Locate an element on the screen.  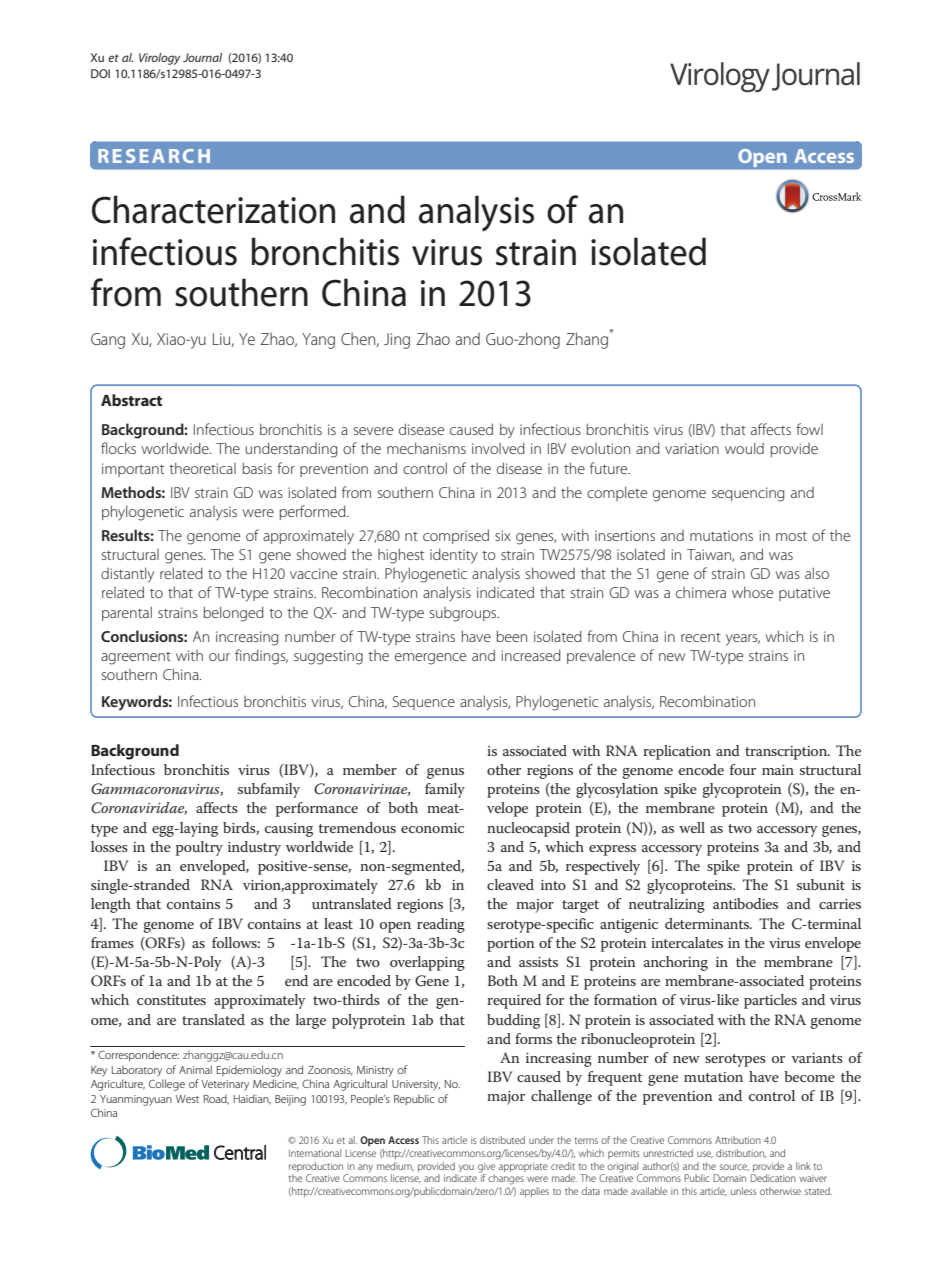
whose is located at coordinates (752, 592).
